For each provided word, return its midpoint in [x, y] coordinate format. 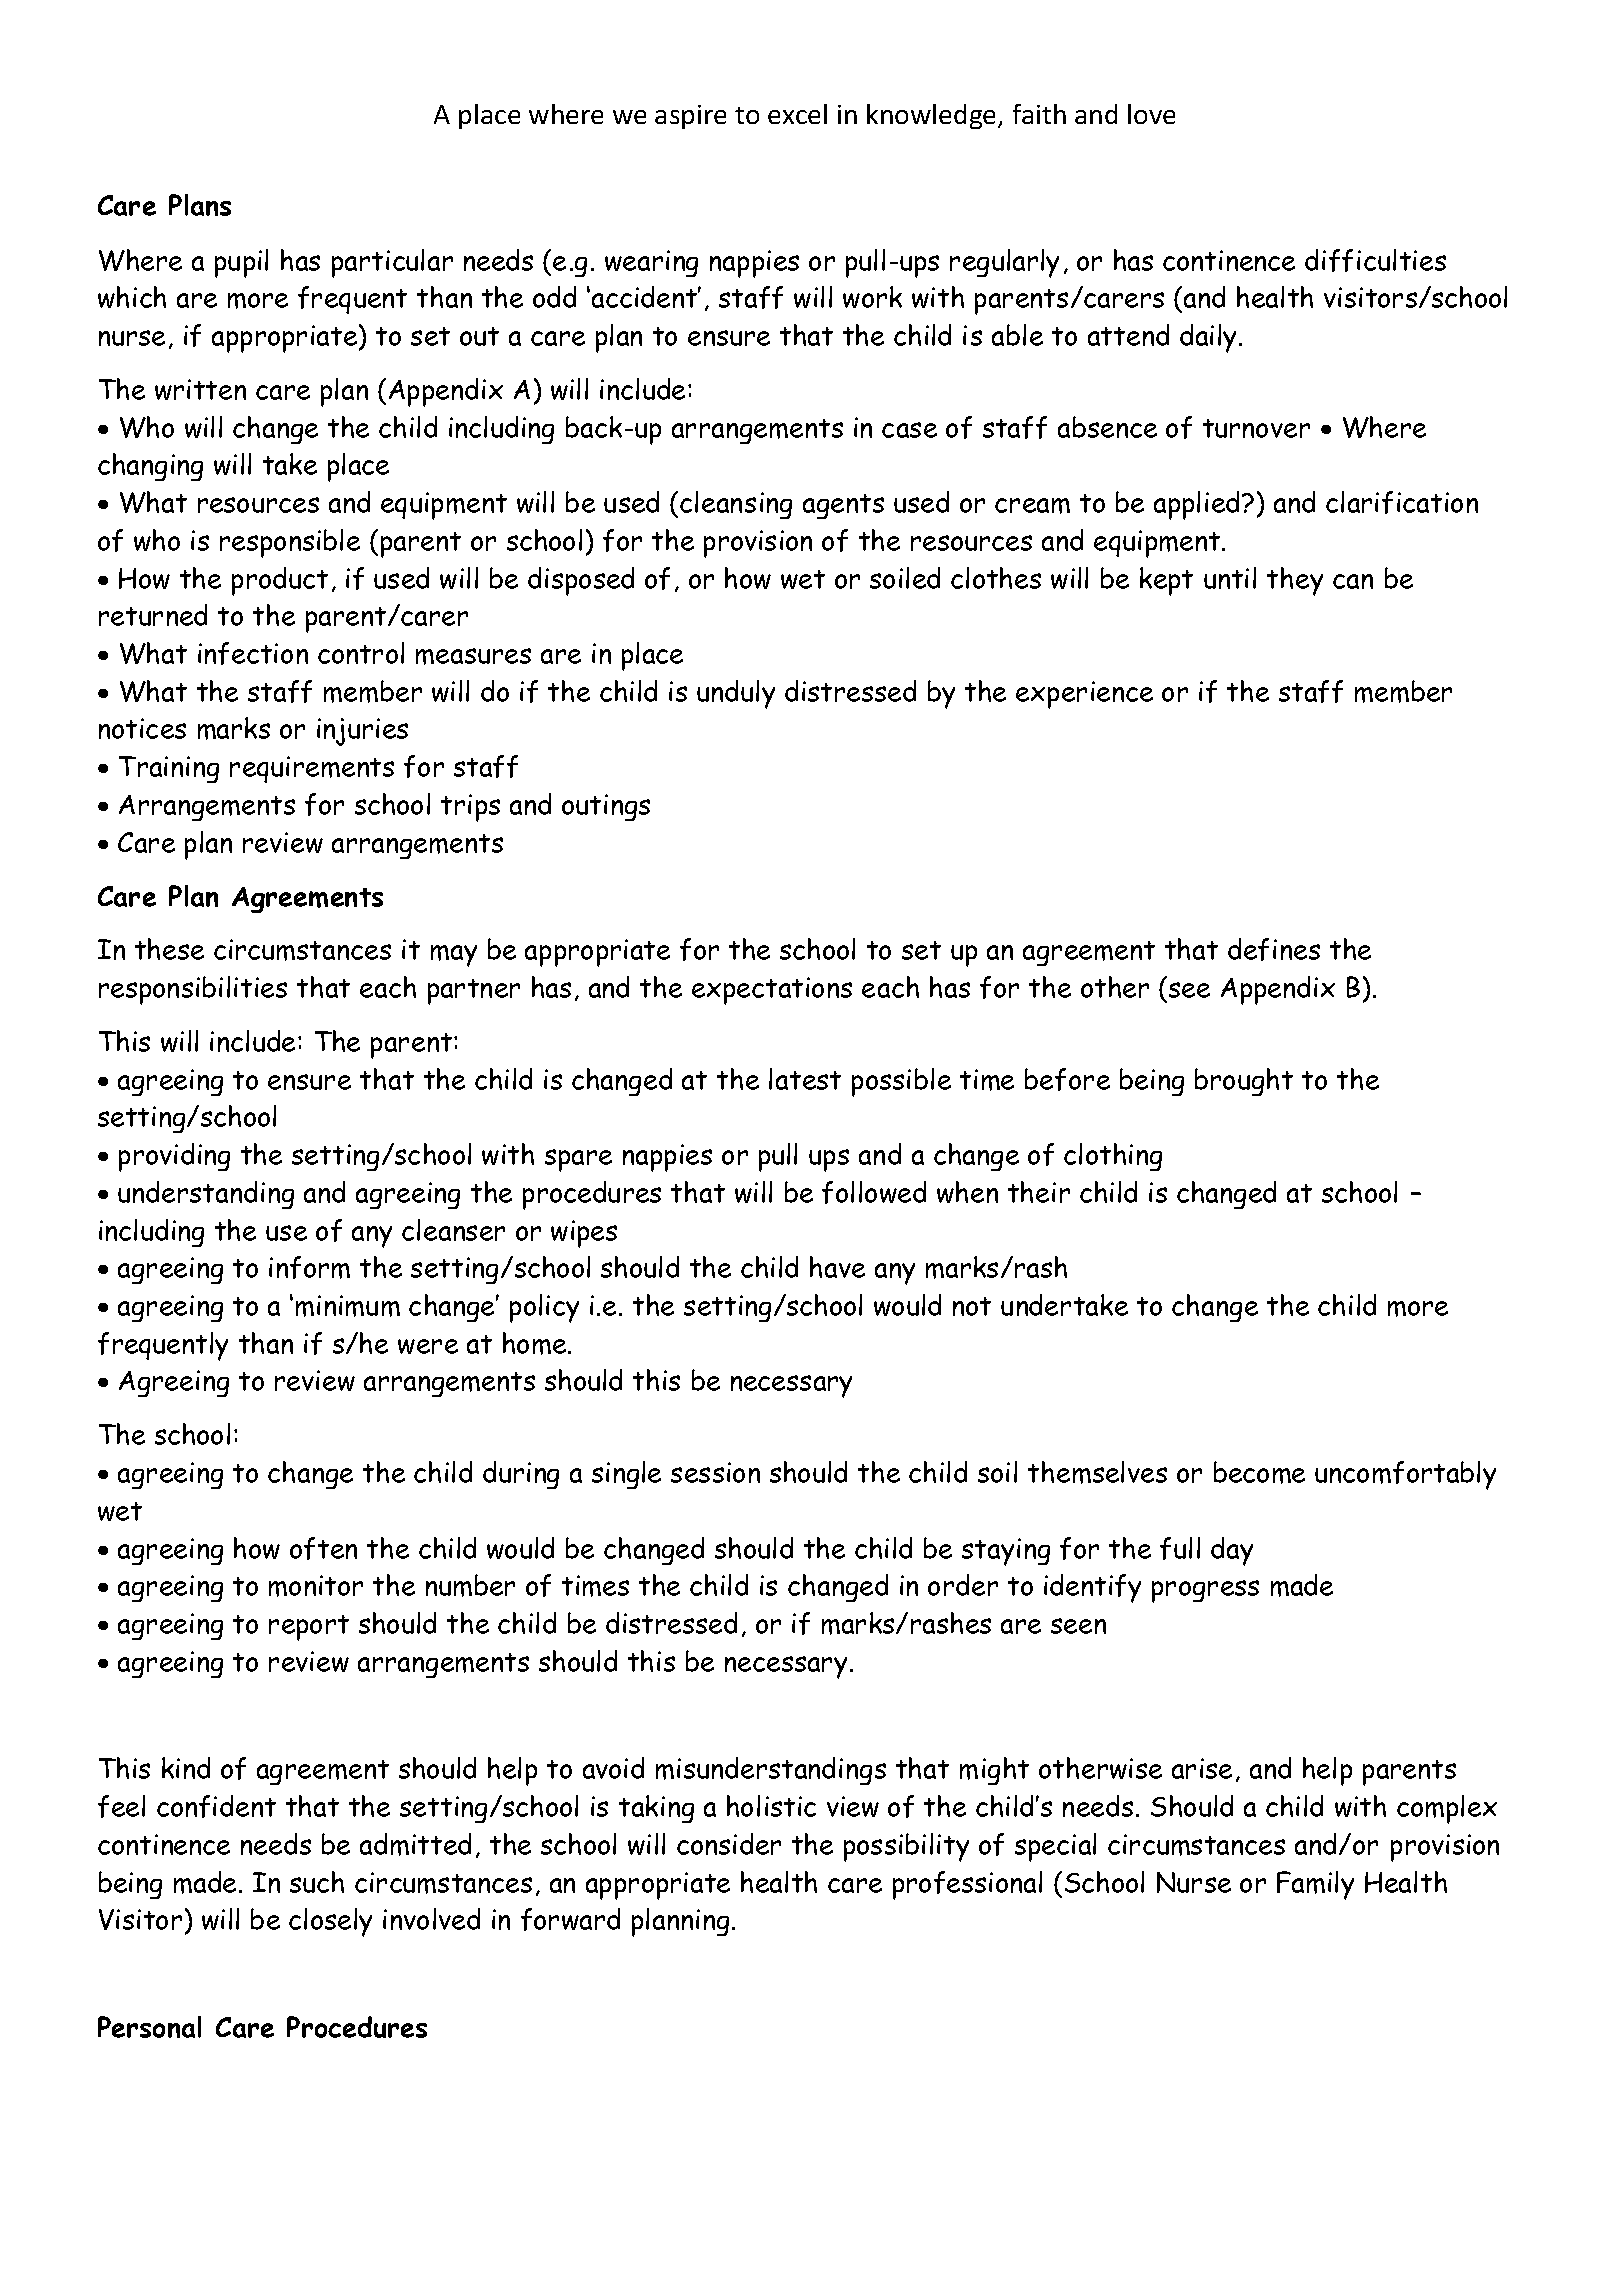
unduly [736, 694]
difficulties [1375, 260]
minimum [348, 1306]
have [837, 1267]
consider [729, 1844]
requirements [312, 769]
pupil [241, 263]
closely [330, 1922]
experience [1084, 695]
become [1259, 1472]
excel [797, 114]
